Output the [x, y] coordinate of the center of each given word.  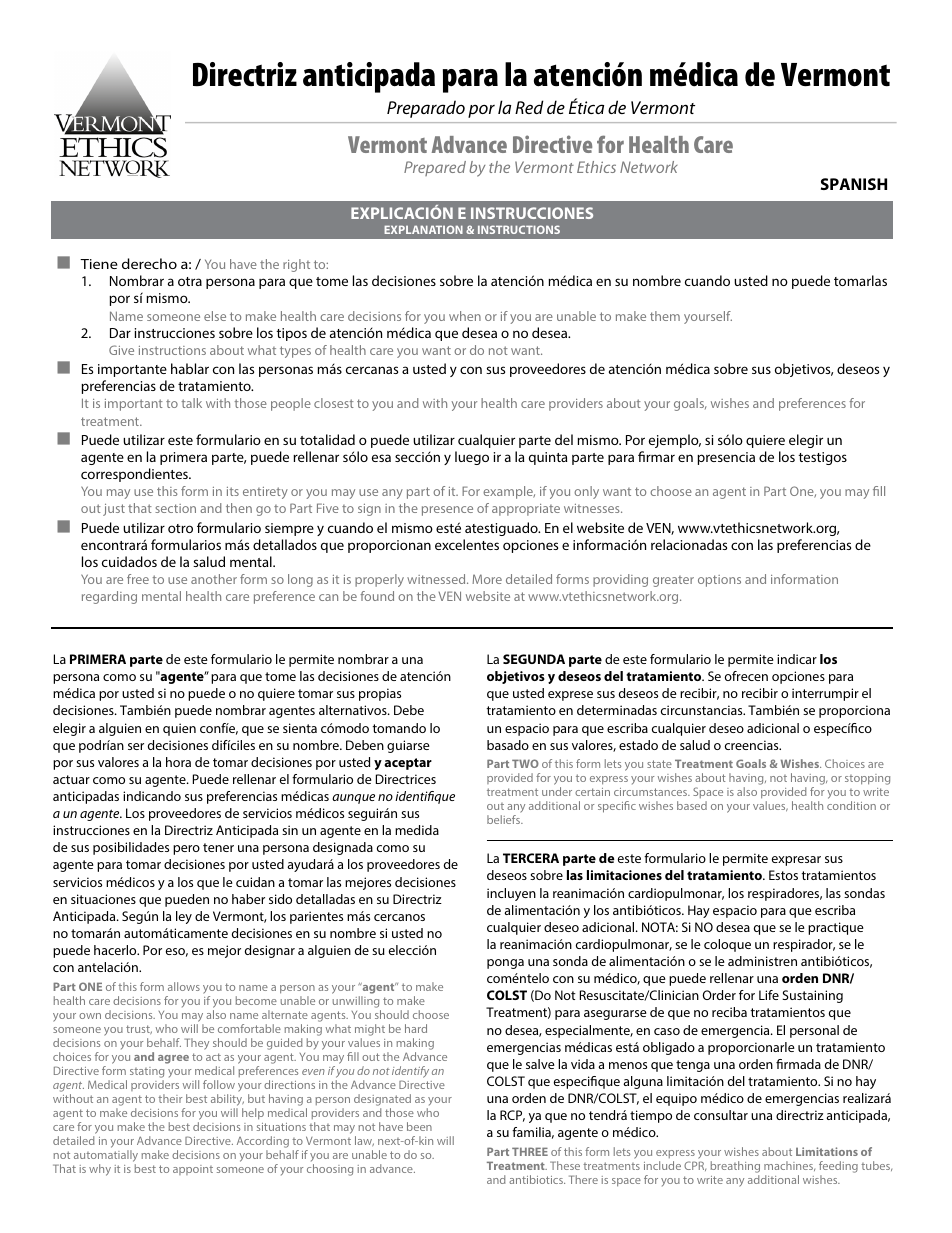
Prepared [435, 168]
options [719, 581]
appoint [193, 1170]
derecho [149, 263]
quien [179, 729]
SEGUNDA [534, 659]
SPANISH [854, 184]
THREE [530, 1151]
